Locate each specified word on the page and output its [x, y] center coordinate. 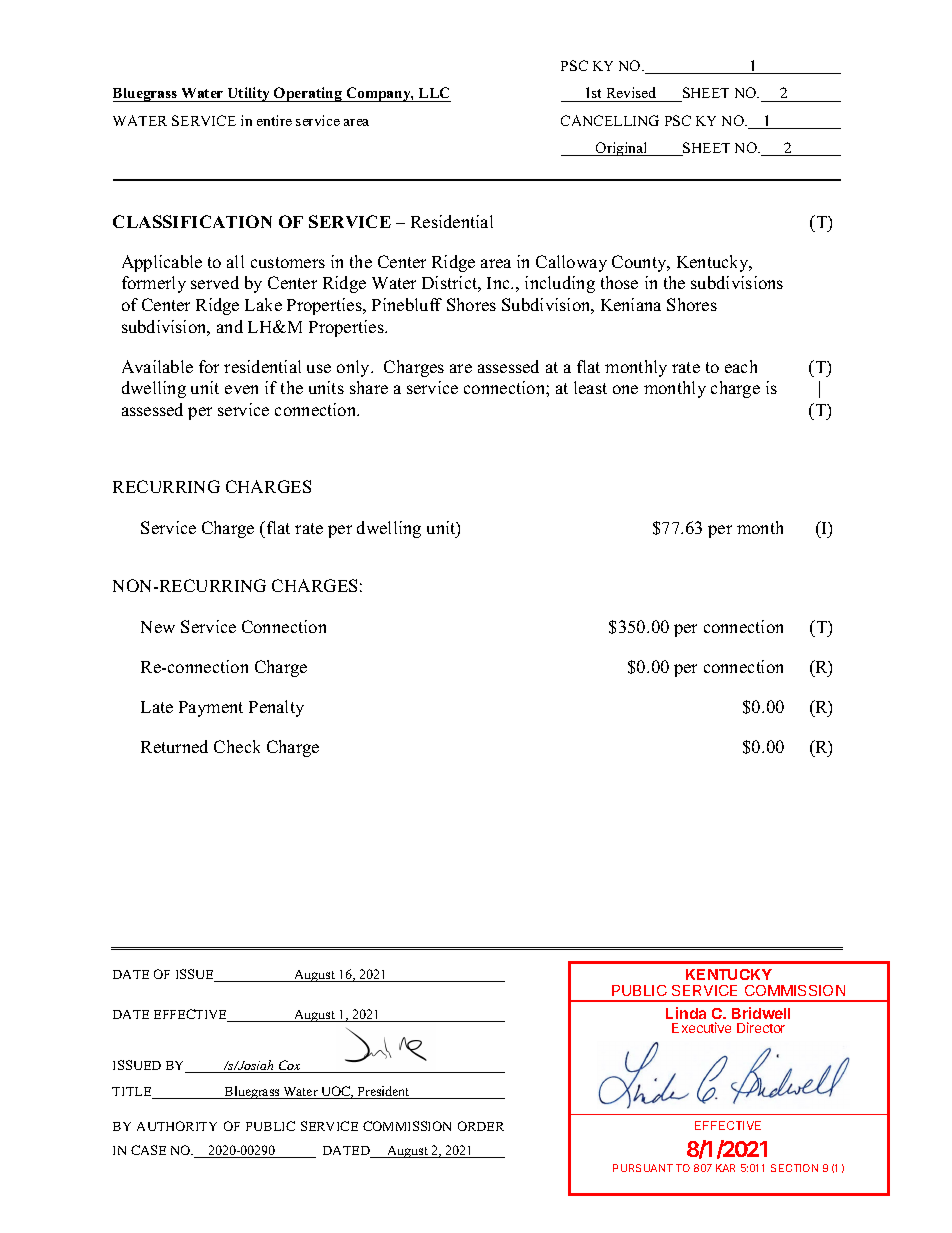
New [158, 627]
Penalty [276, 708]
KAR [725, 1168]
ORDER [481, 1126]
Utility [249, 94]
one [625, 389]
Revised [631, 92]
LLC [434, 94]
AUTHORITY [177, 1126]
